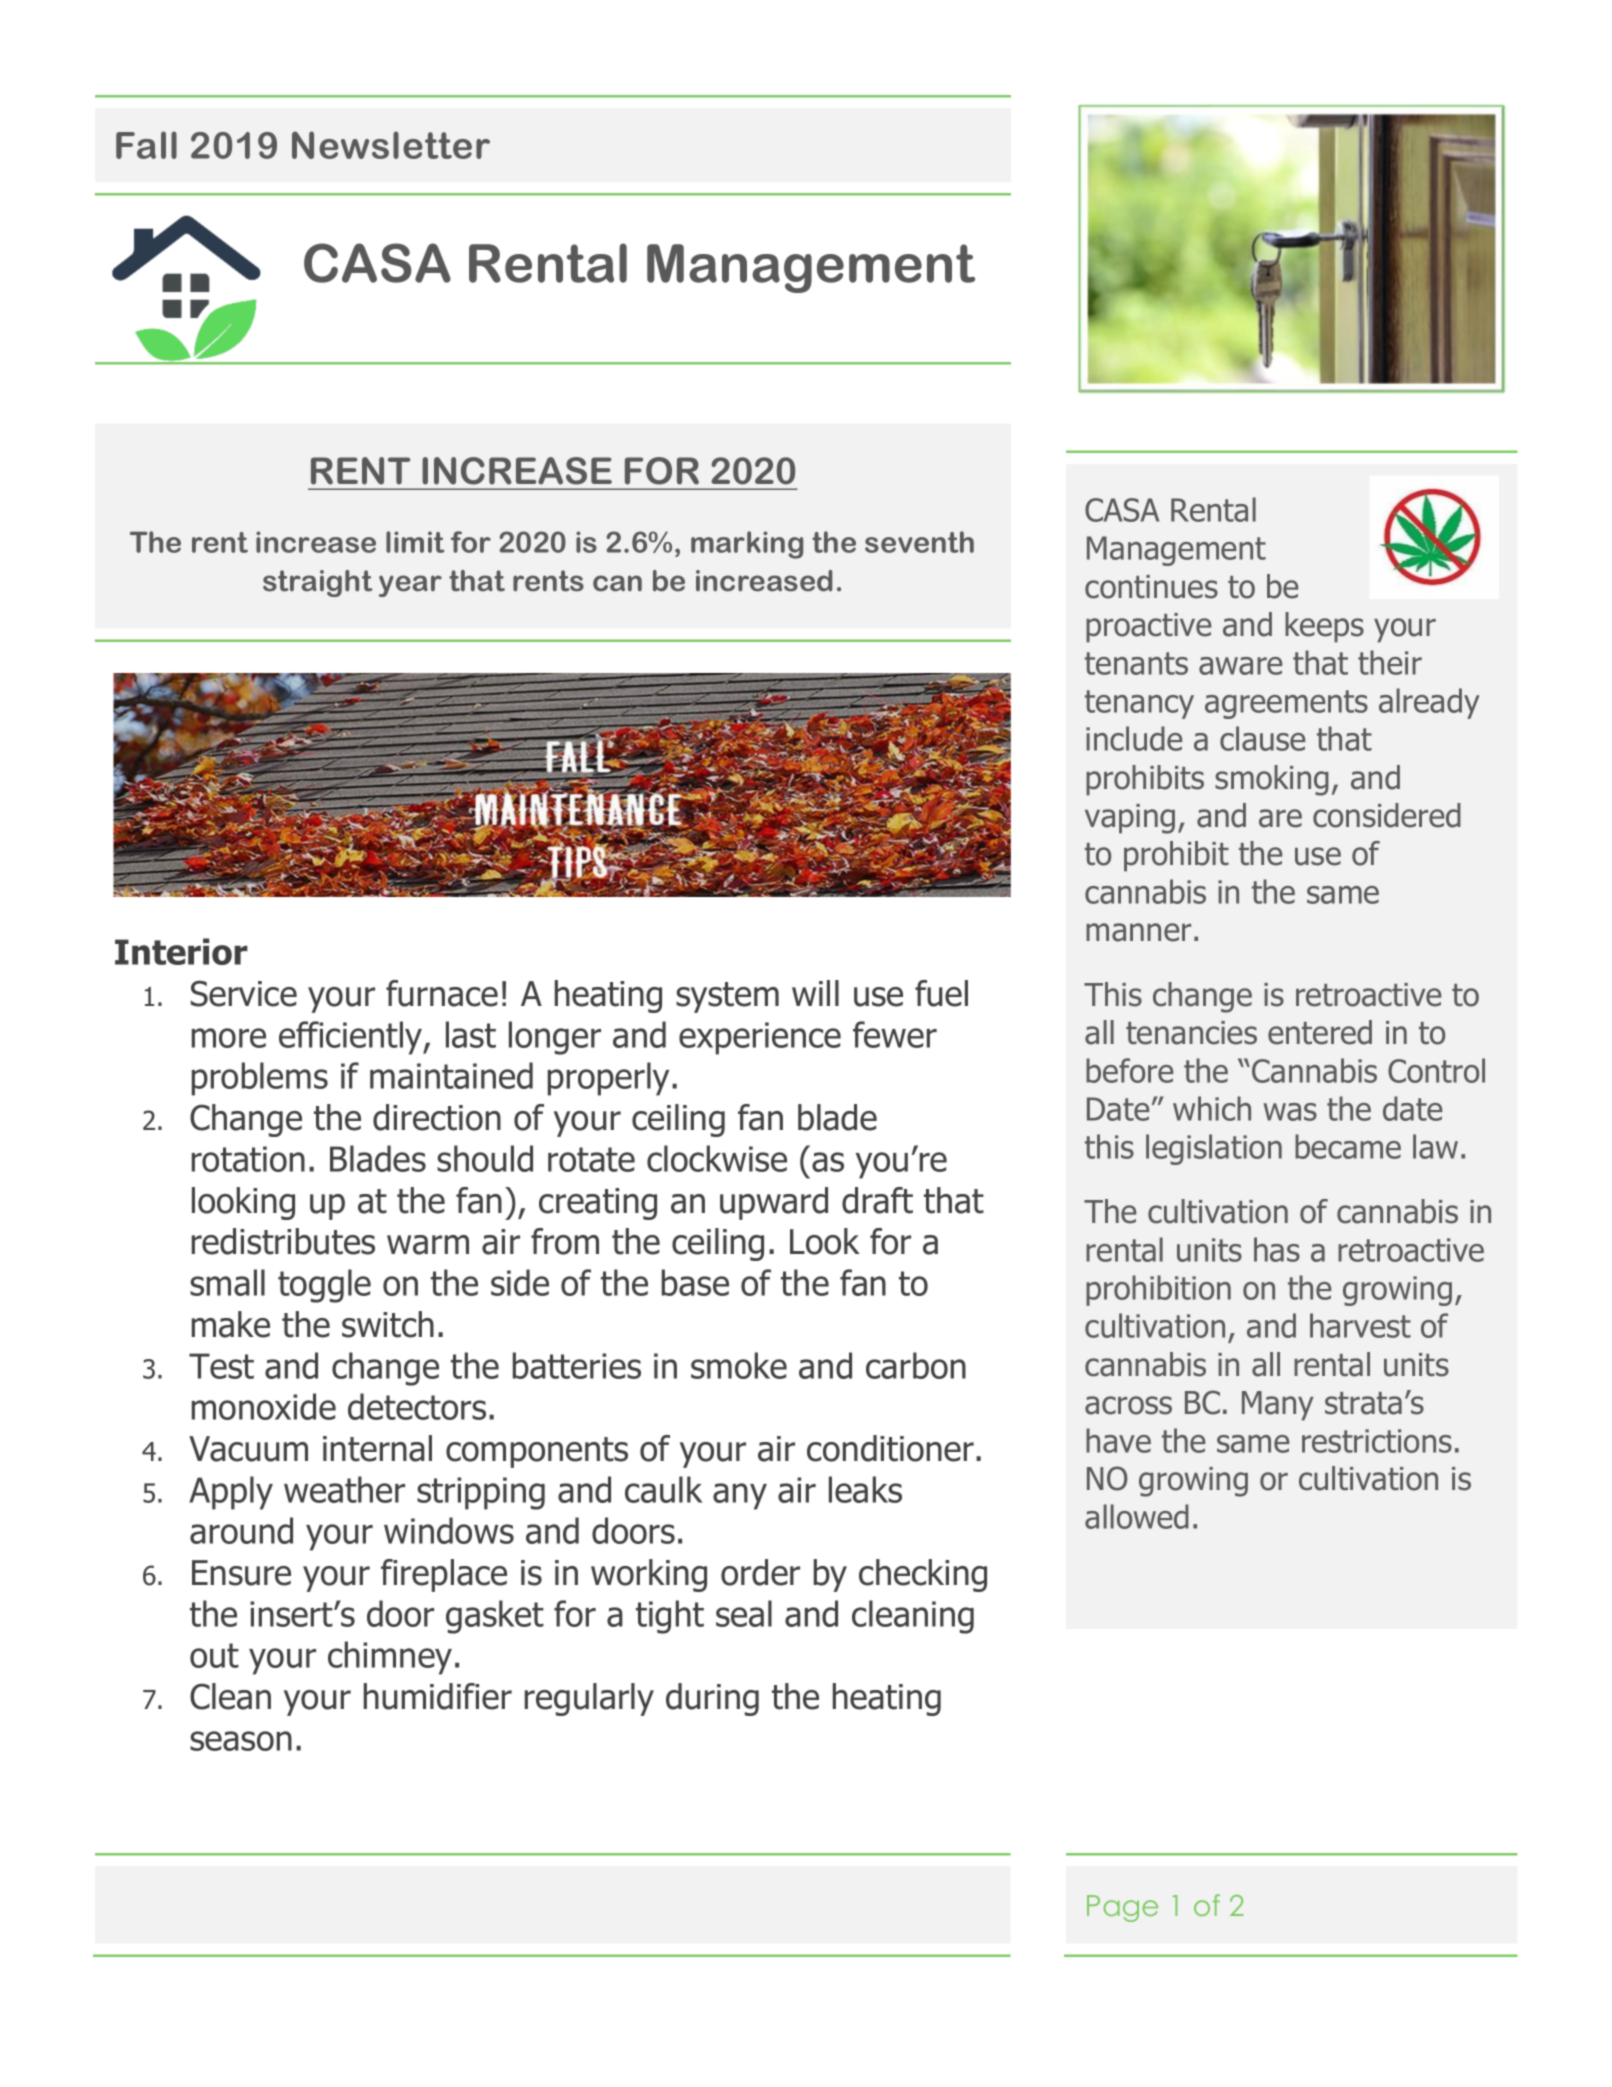 This document has width=1612, height=2087. I want to click on will, so click(815, 993).
